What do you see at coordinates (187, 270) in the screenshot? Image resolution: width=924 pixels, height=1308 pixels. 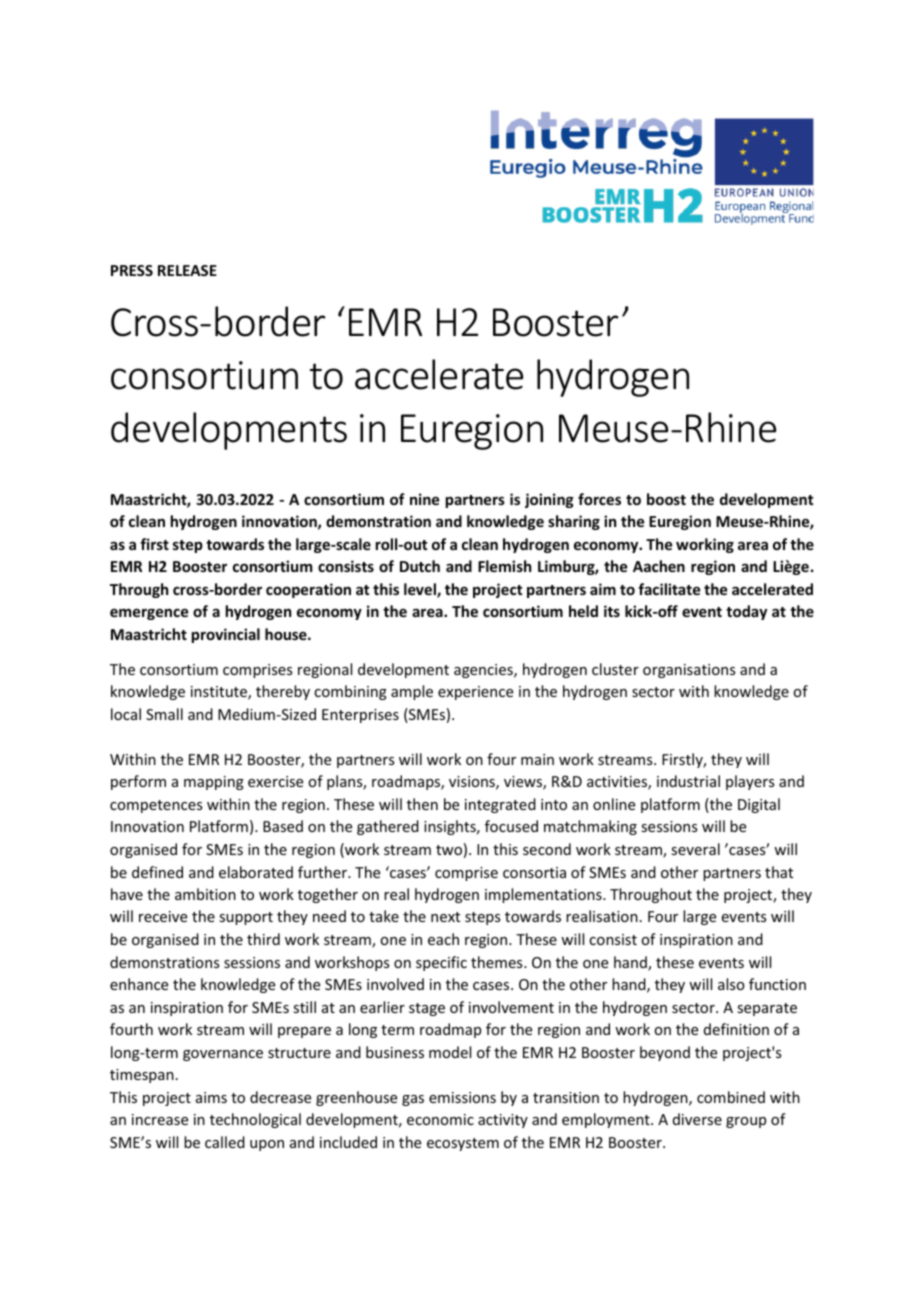 I see `RELEASE` at bounding box center [187, 270].
